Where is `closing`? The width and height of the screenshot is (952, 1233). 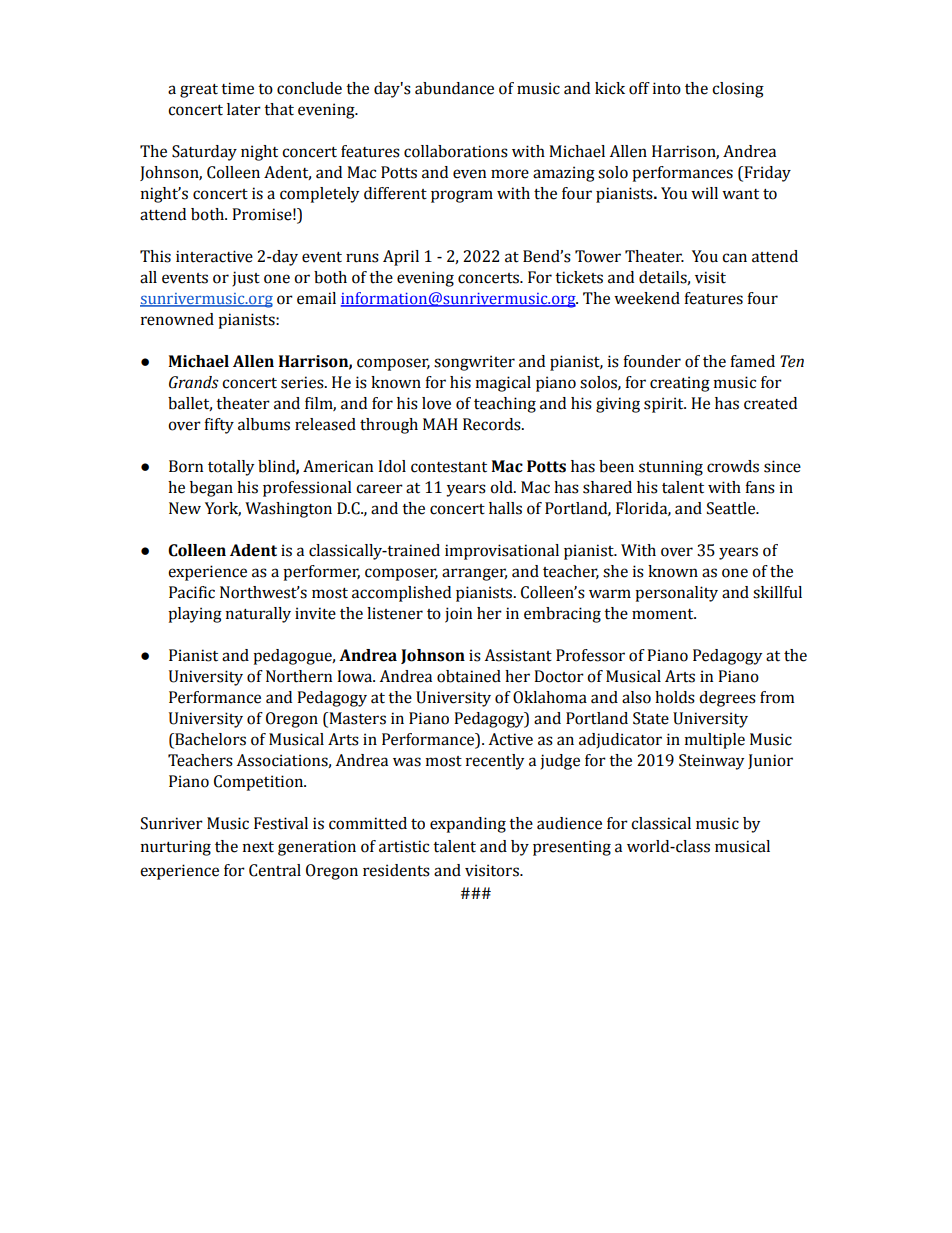
closing is located at coordinates (738, 90).
